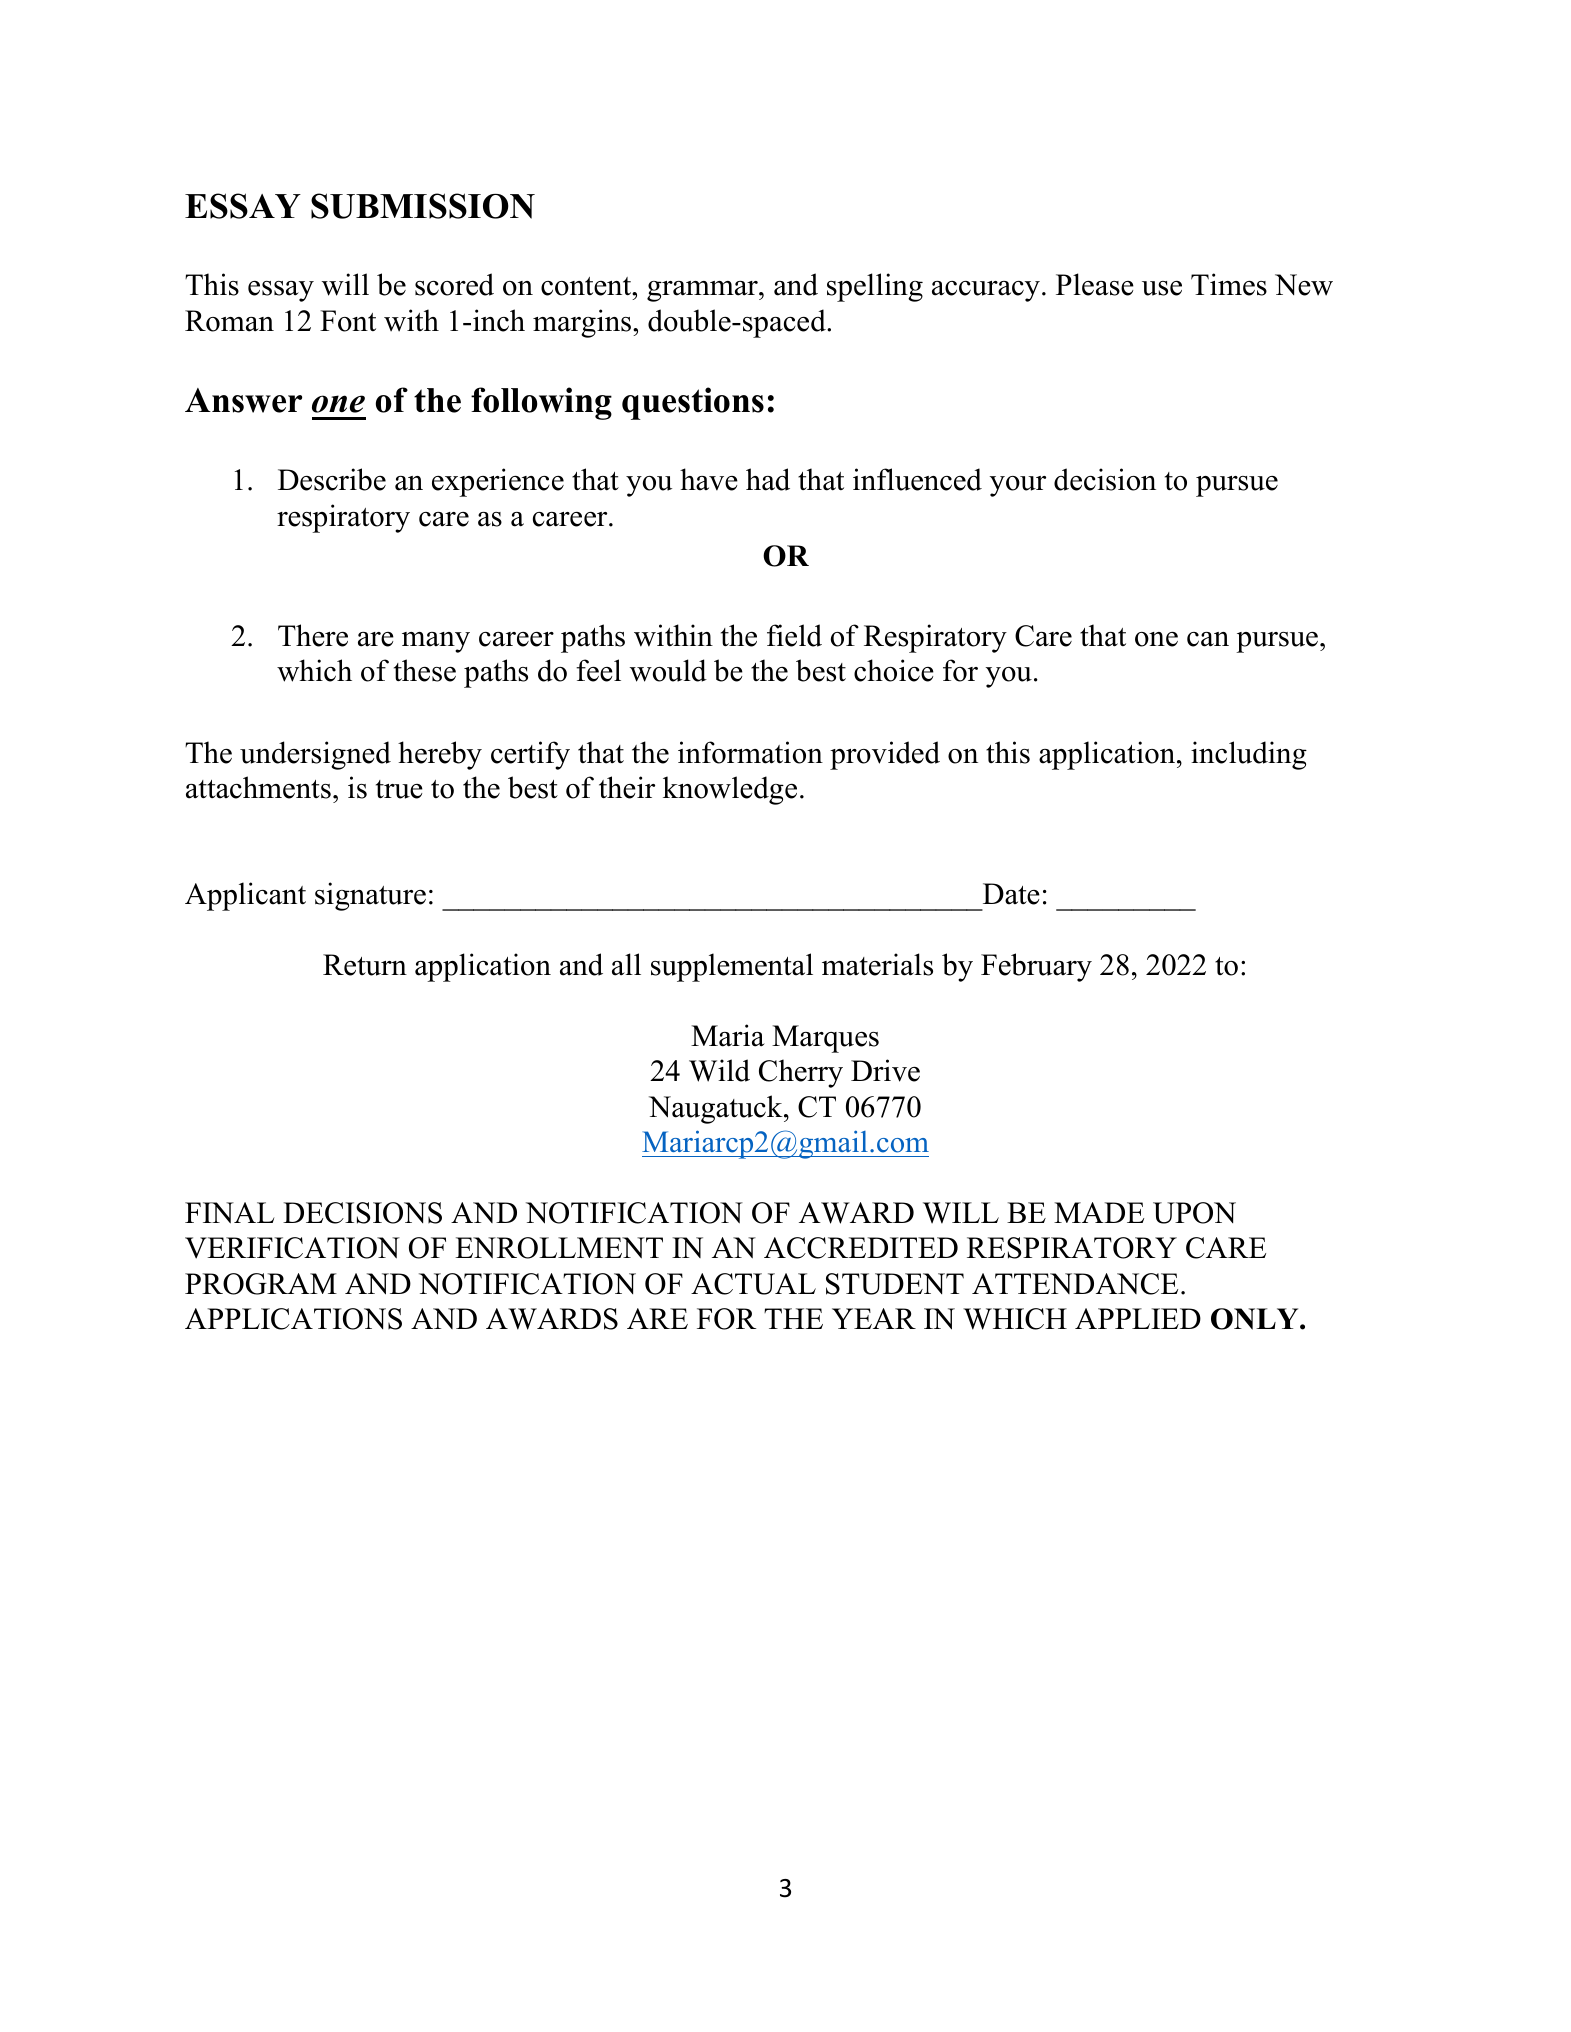 This image has width=1571, height=2032. I want to click on SUBMISSION, so click(423, 206).
